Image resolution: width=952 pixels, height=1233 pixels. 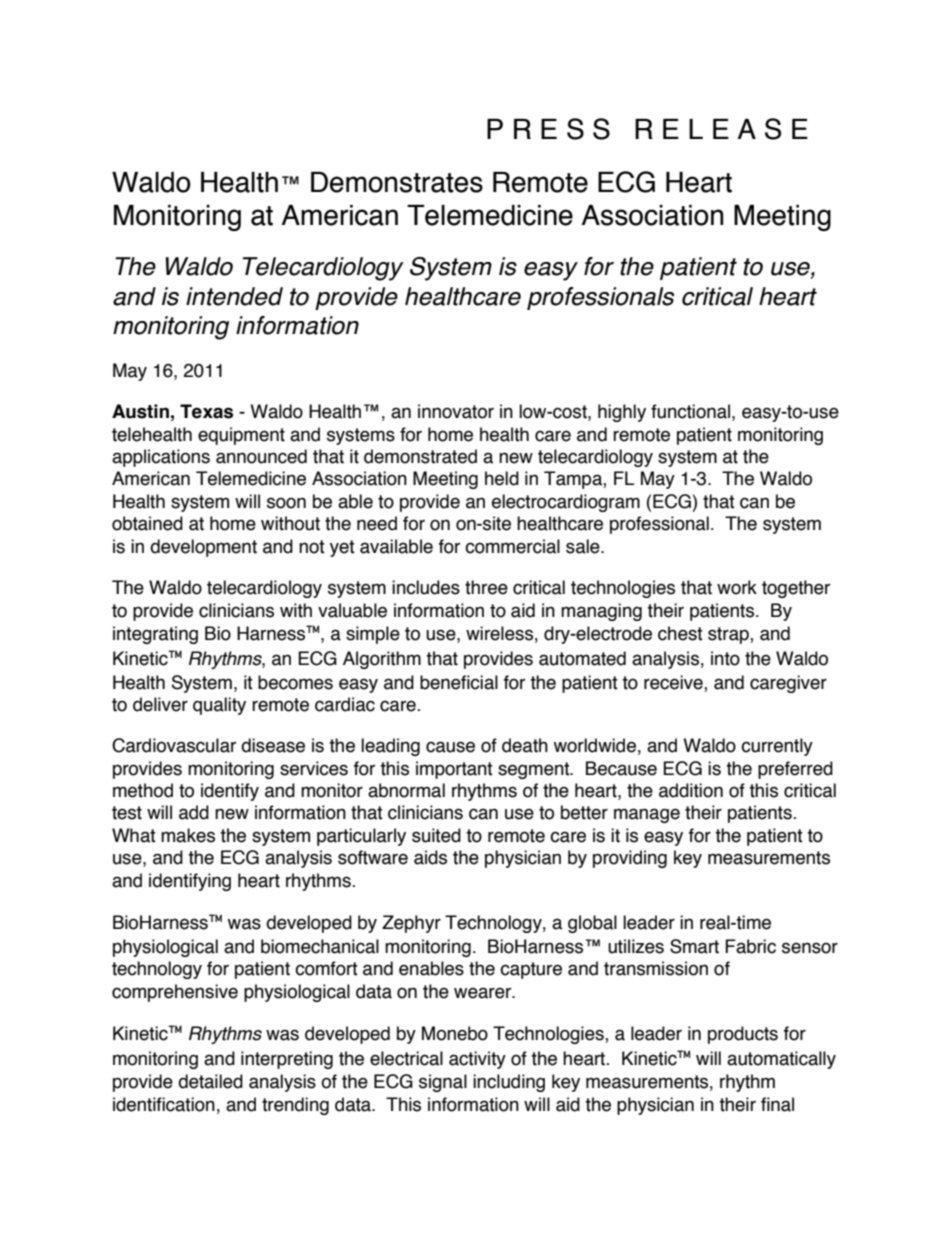 I want to click on highly, so click(x=622, y=413).
